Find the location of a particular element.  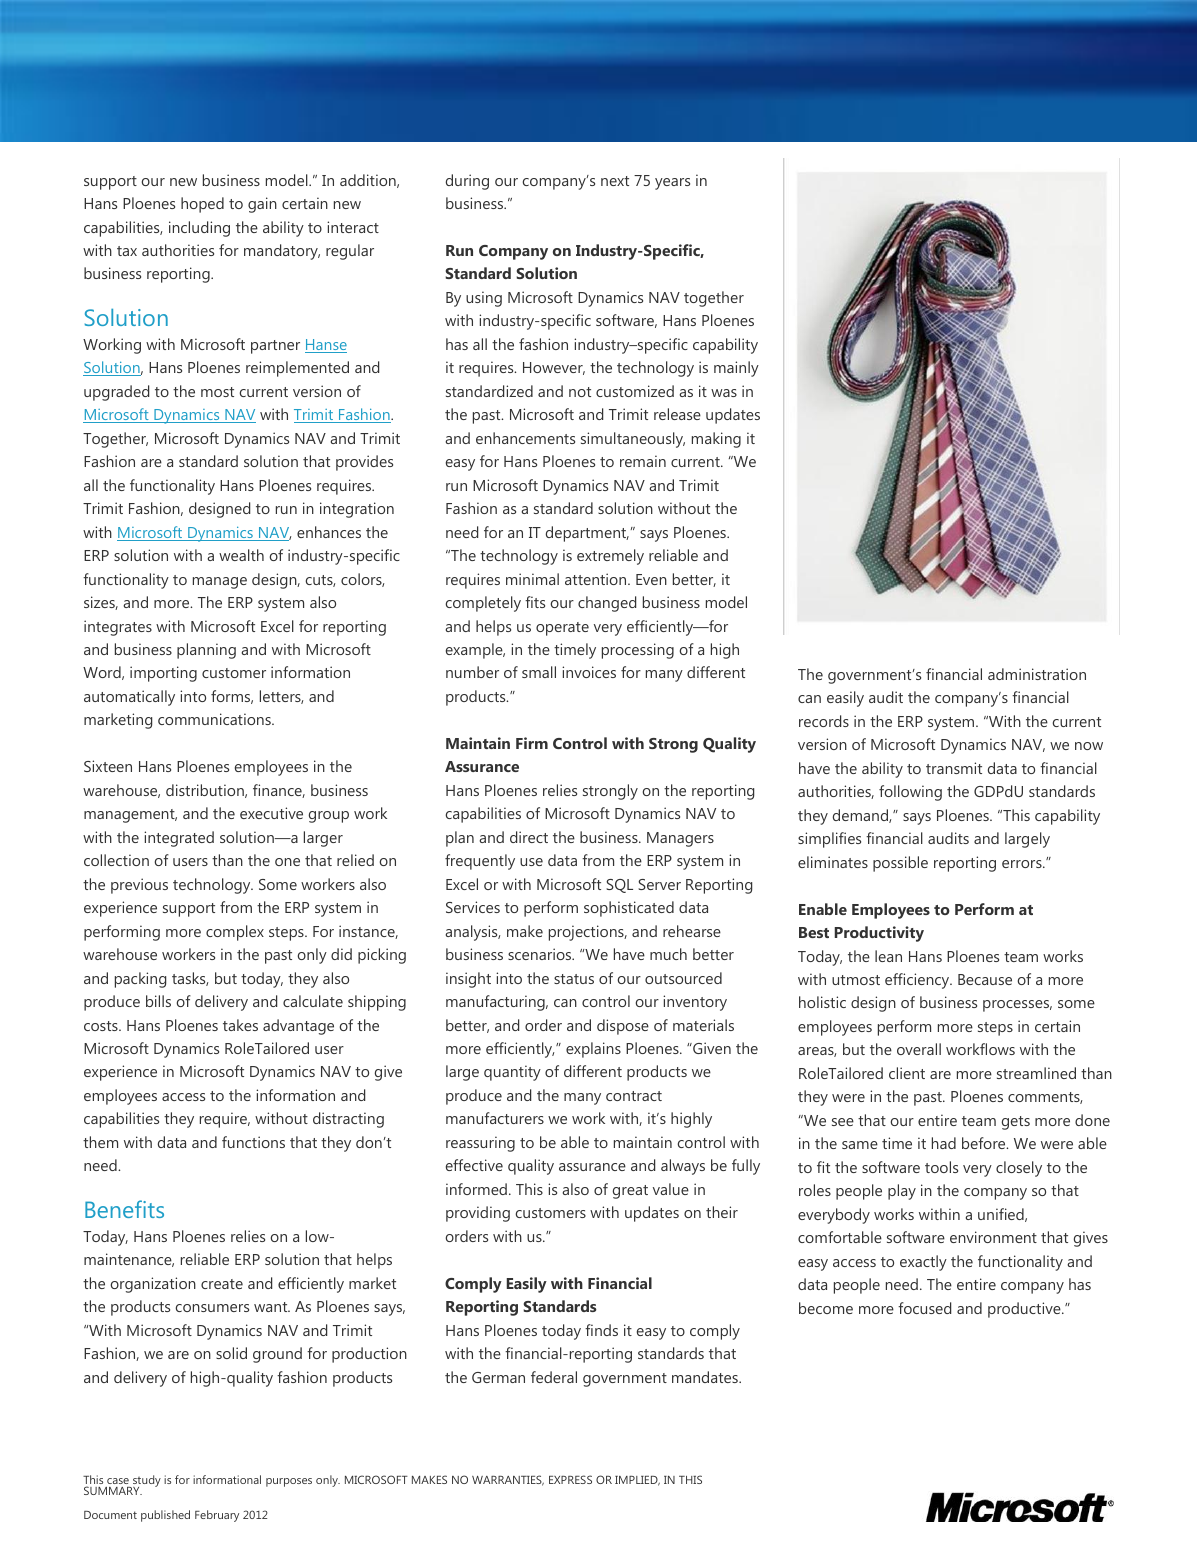

SQL is located at coordinates (619, 886).
